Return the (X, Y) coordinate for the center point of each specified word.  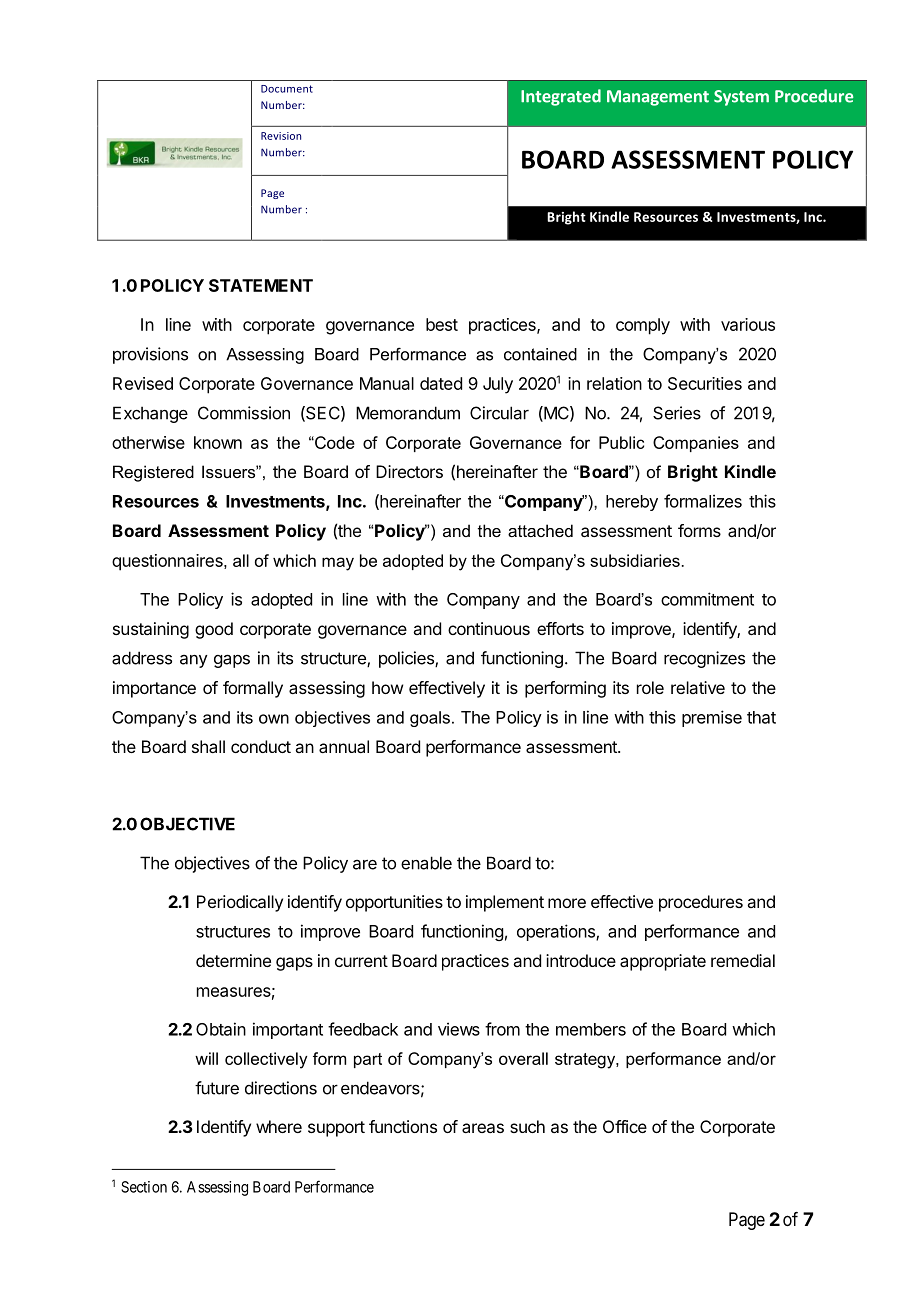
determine (233, 960)
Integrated (561, 97)
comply (643, 326)
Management (658, 98)
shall (208, 746)
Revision (281, 136)
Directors (409, 471)
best (442, 324)
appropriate (663, 962)
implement (505, 903)
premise (712, 718)
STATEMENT (261, 285)
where (279, 1126)
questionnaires (168, 562)
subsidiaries (635, 560)
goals (430, 719)
